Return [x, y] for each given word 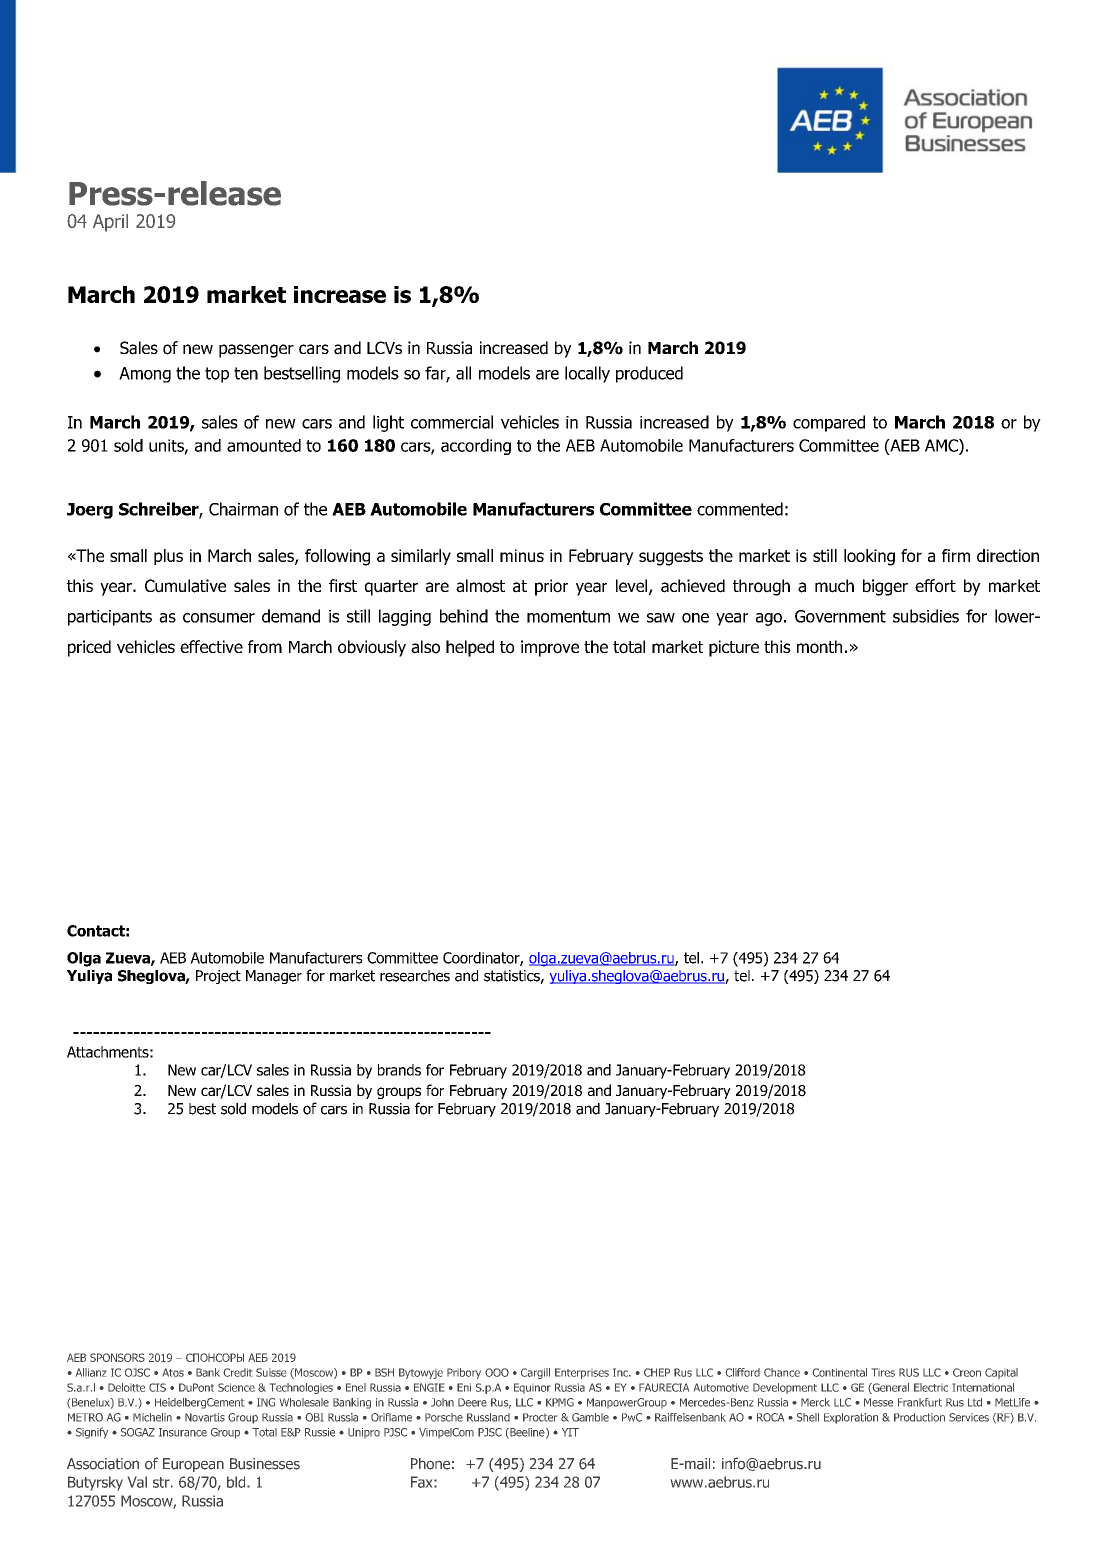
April [110, 223]
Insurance [183, 1432]
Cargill [535, 1373]
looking [869, 557]
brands [399, 1070]
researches [415, 976]
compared [829, 423]
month [819, 647]
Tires [883, 1372]
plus [168, 557]
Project [218, 977]
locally [587, 374]
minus [522, 555]
